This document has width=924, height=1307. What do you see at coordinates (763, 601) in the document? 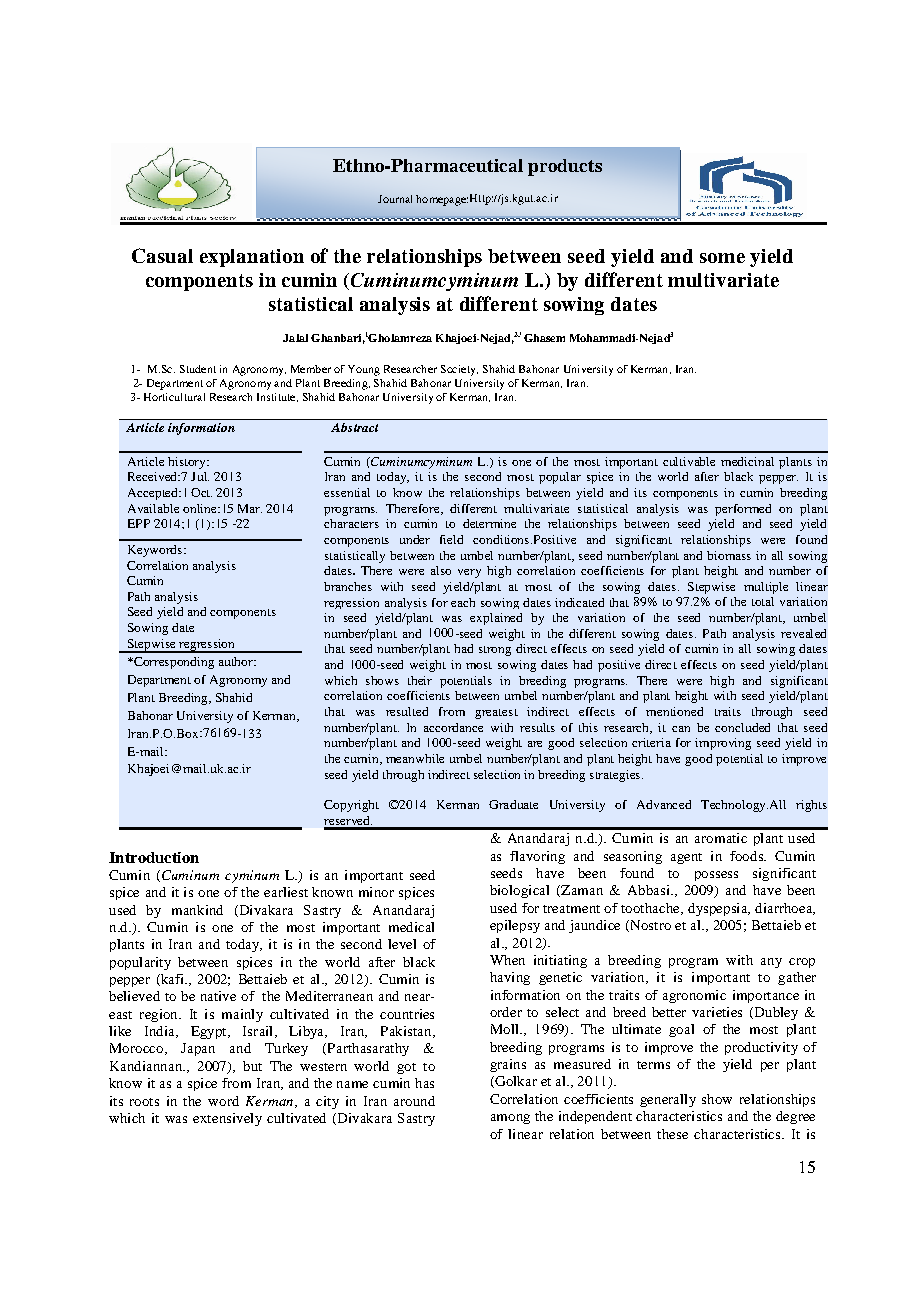
I see `total` at bounding box center [763, 601].
